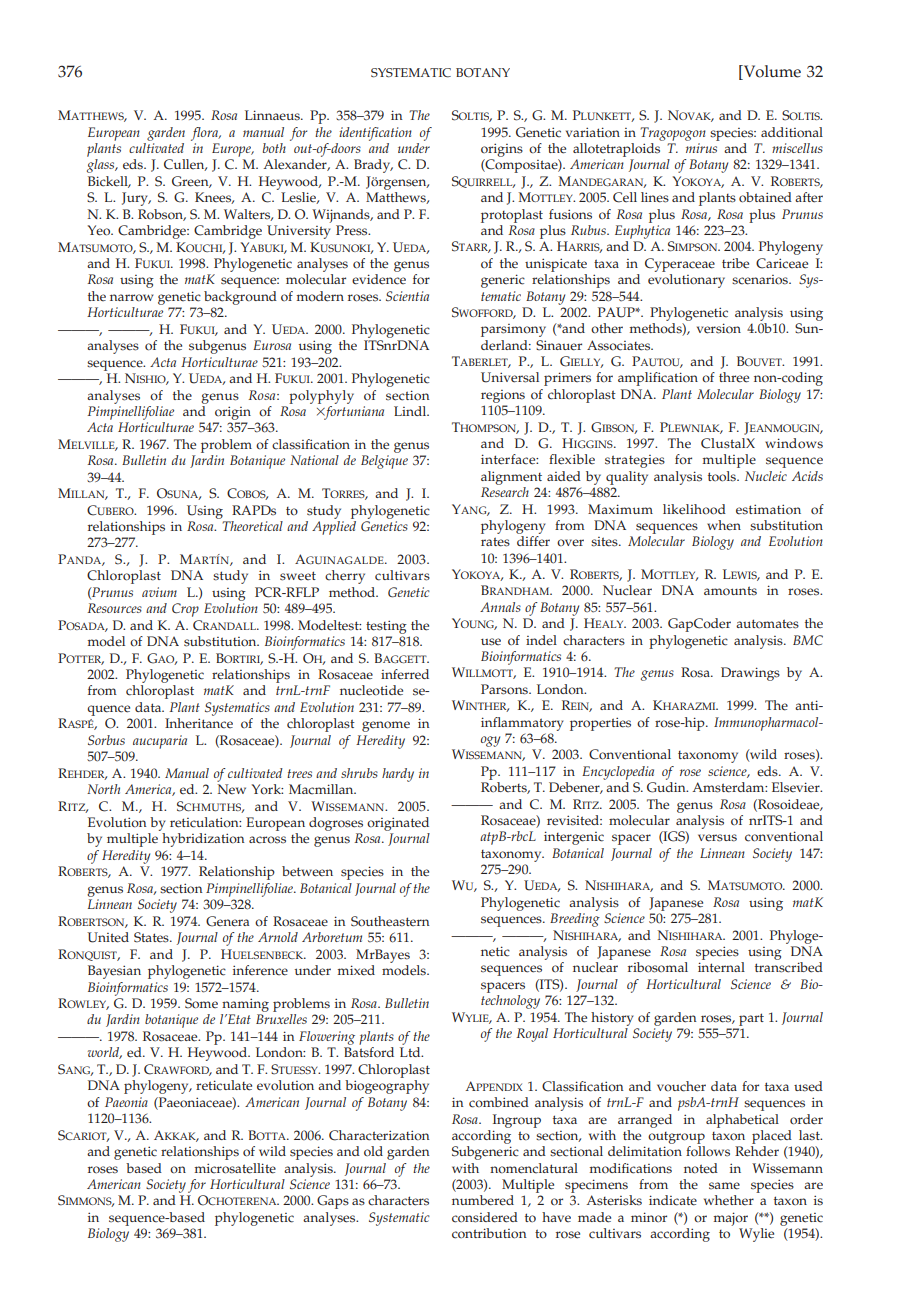 This page has width=905, height=1316. What do you see at coordinates (483, 1200) in the page?
I see `numbered` at bounding box center [483, 1200].
